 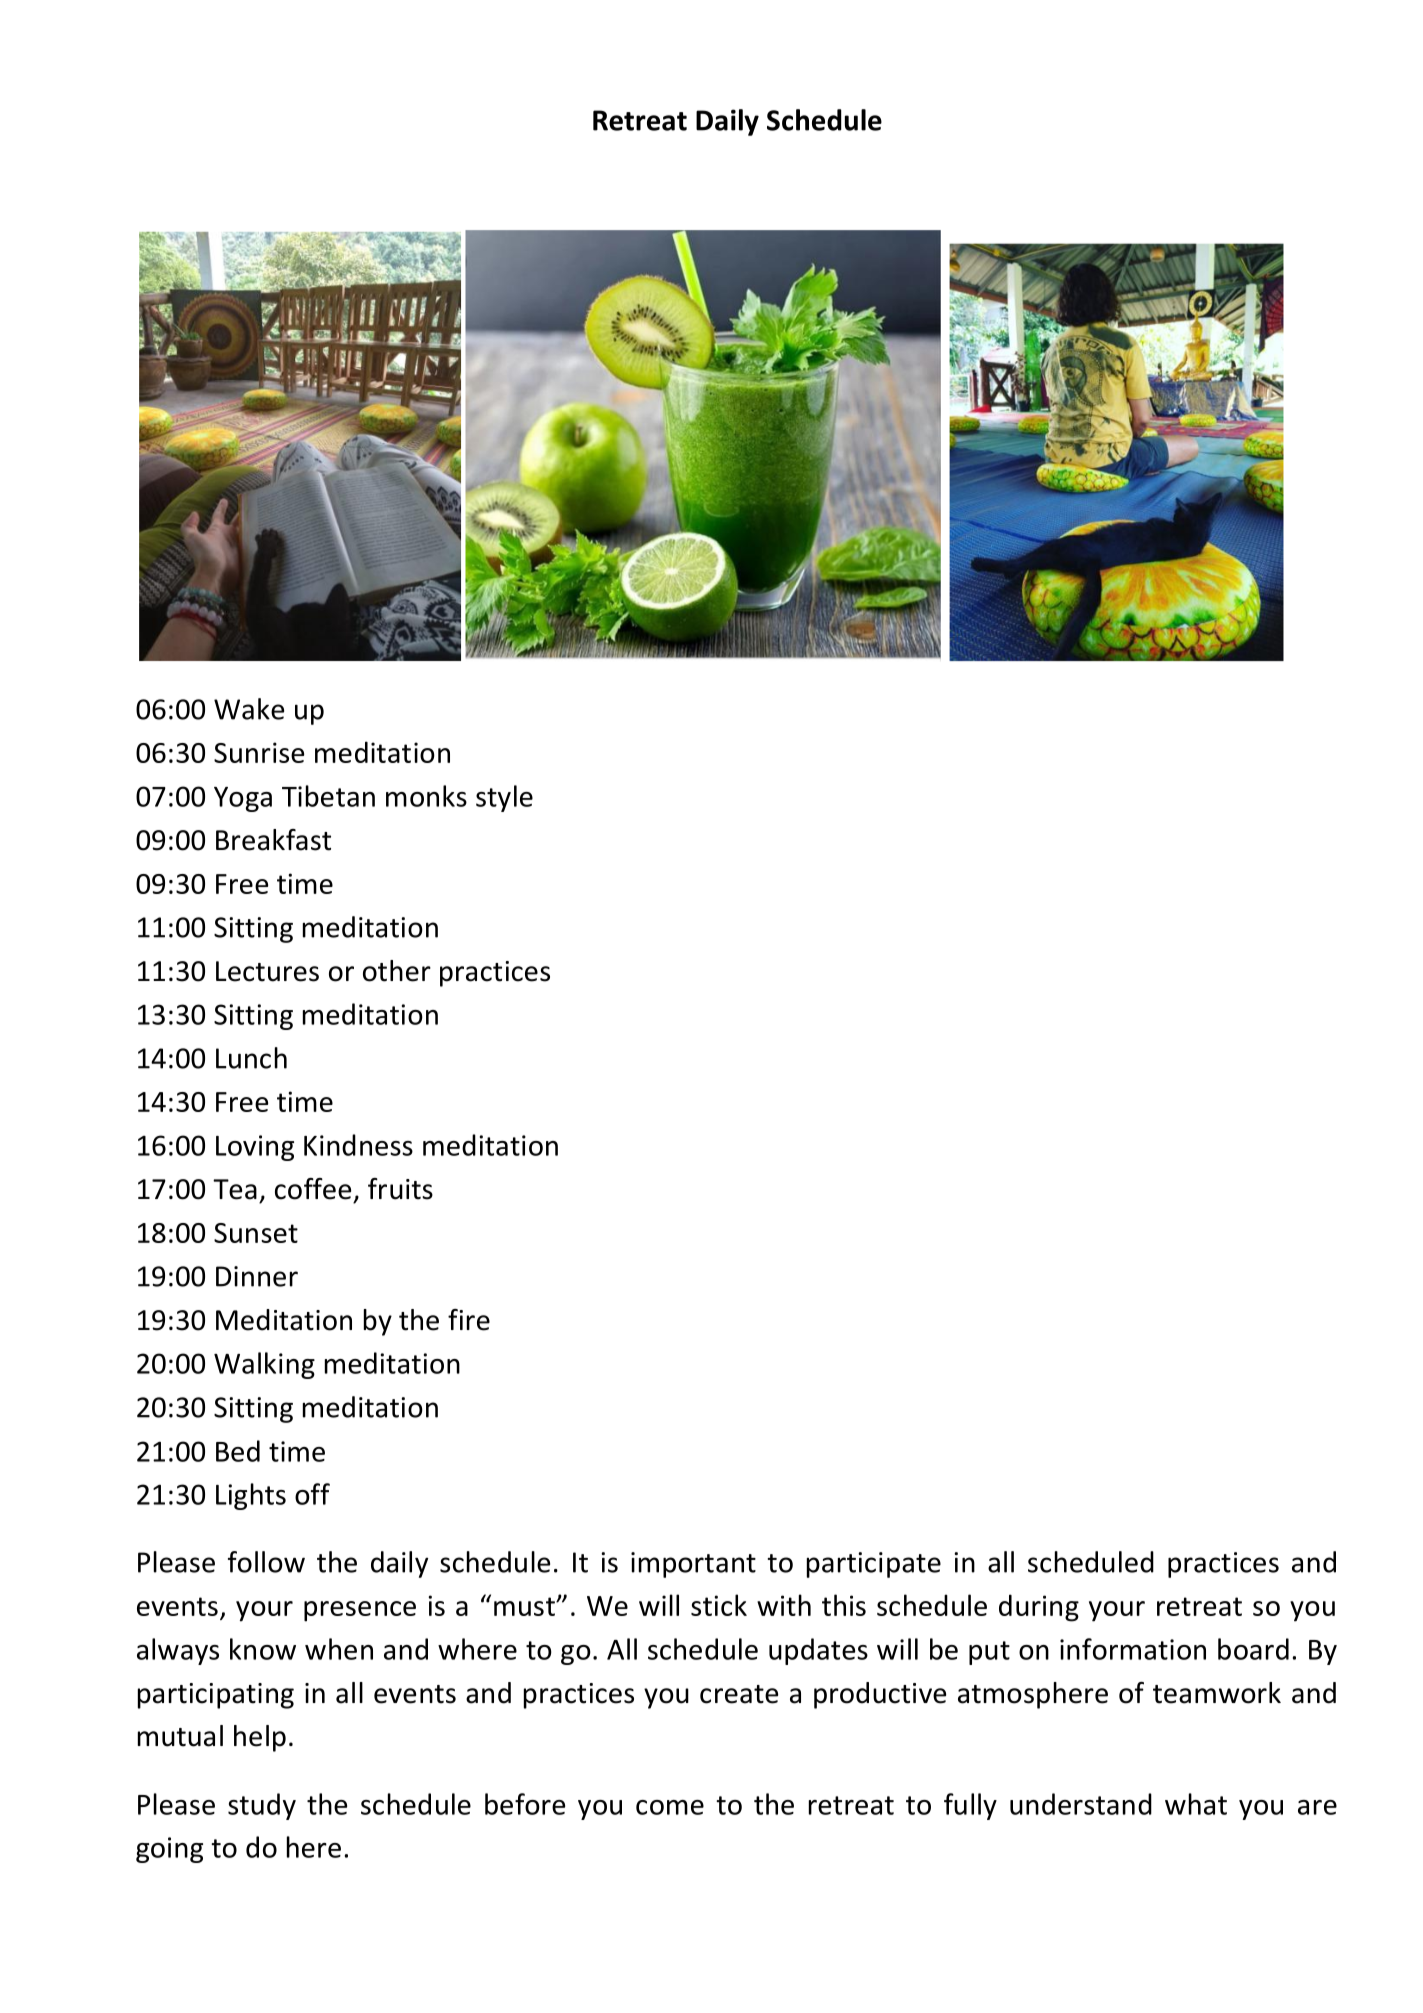 What do you see at coordinates (1039, 1608) in the document?
I see `during` at bounding box center [1039, 1608].
